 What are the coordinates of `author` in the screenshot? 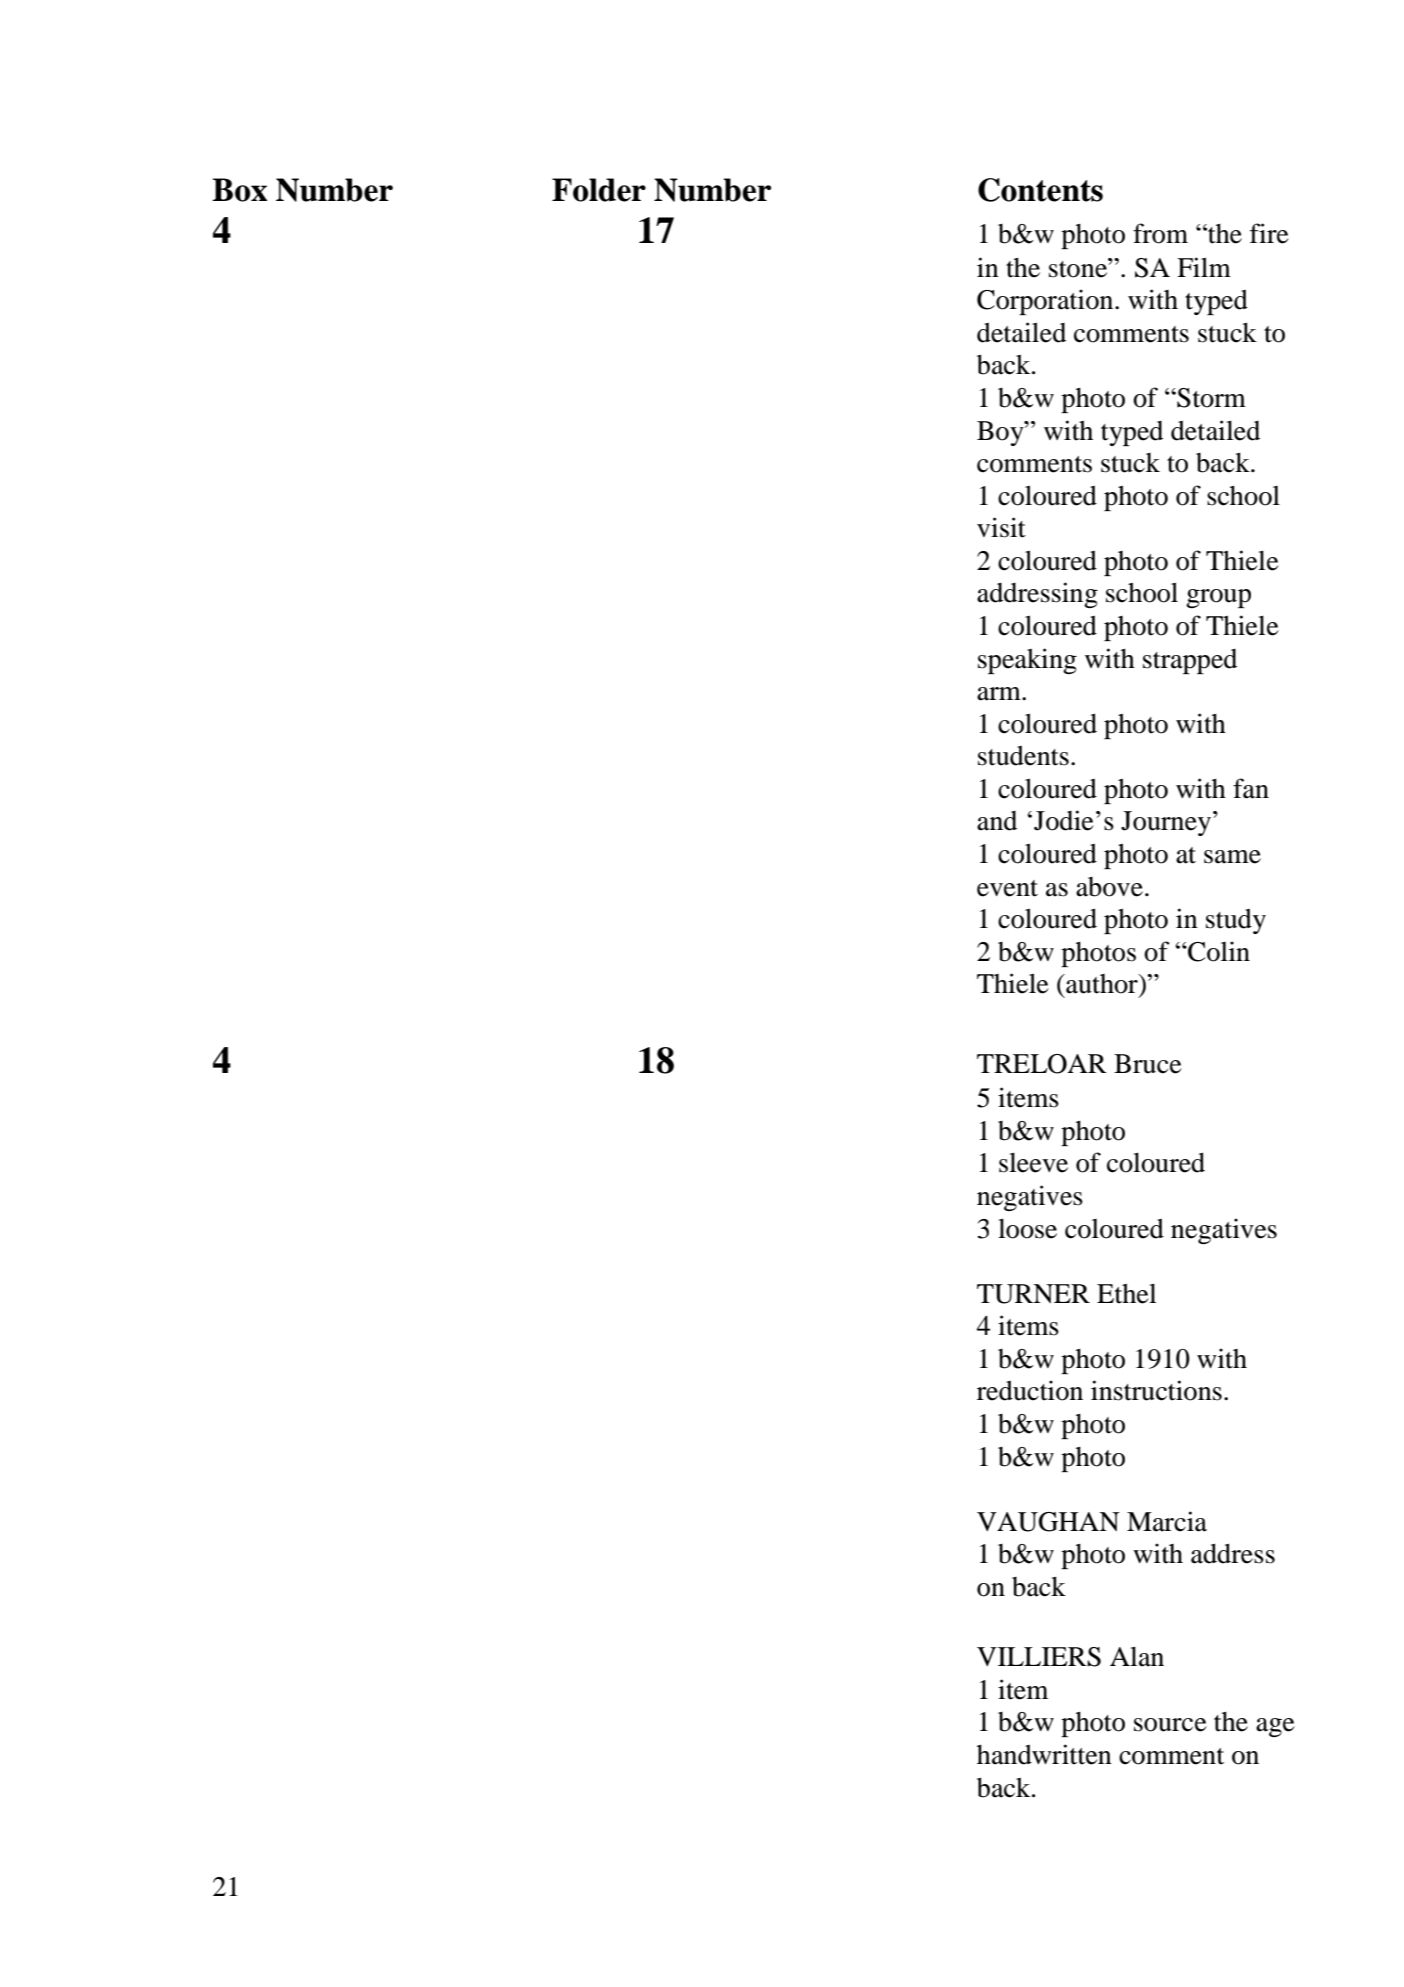 It's located at (1102, 984).
